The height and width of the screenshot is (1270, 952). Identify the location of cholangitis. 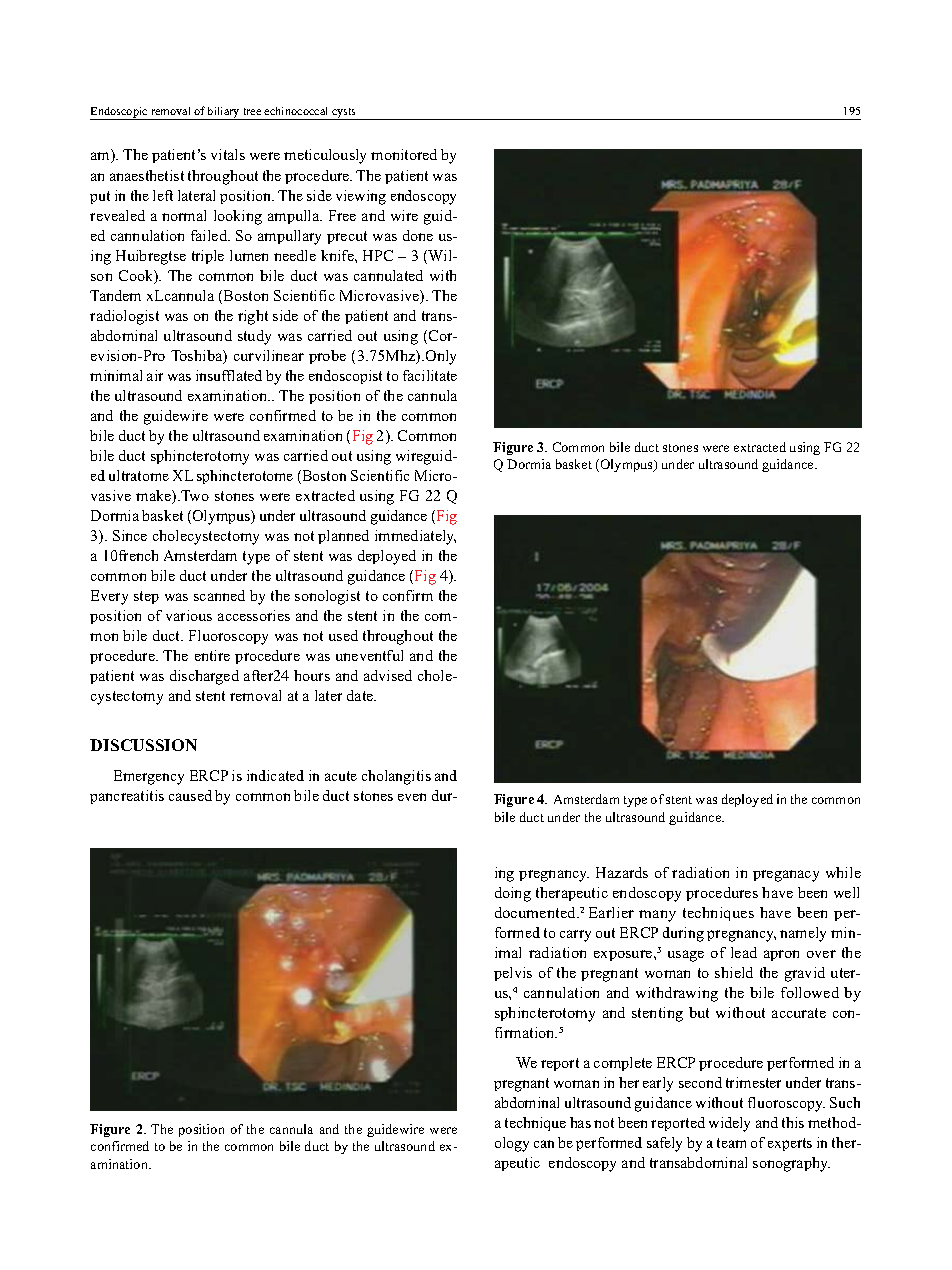
(396, 777).
